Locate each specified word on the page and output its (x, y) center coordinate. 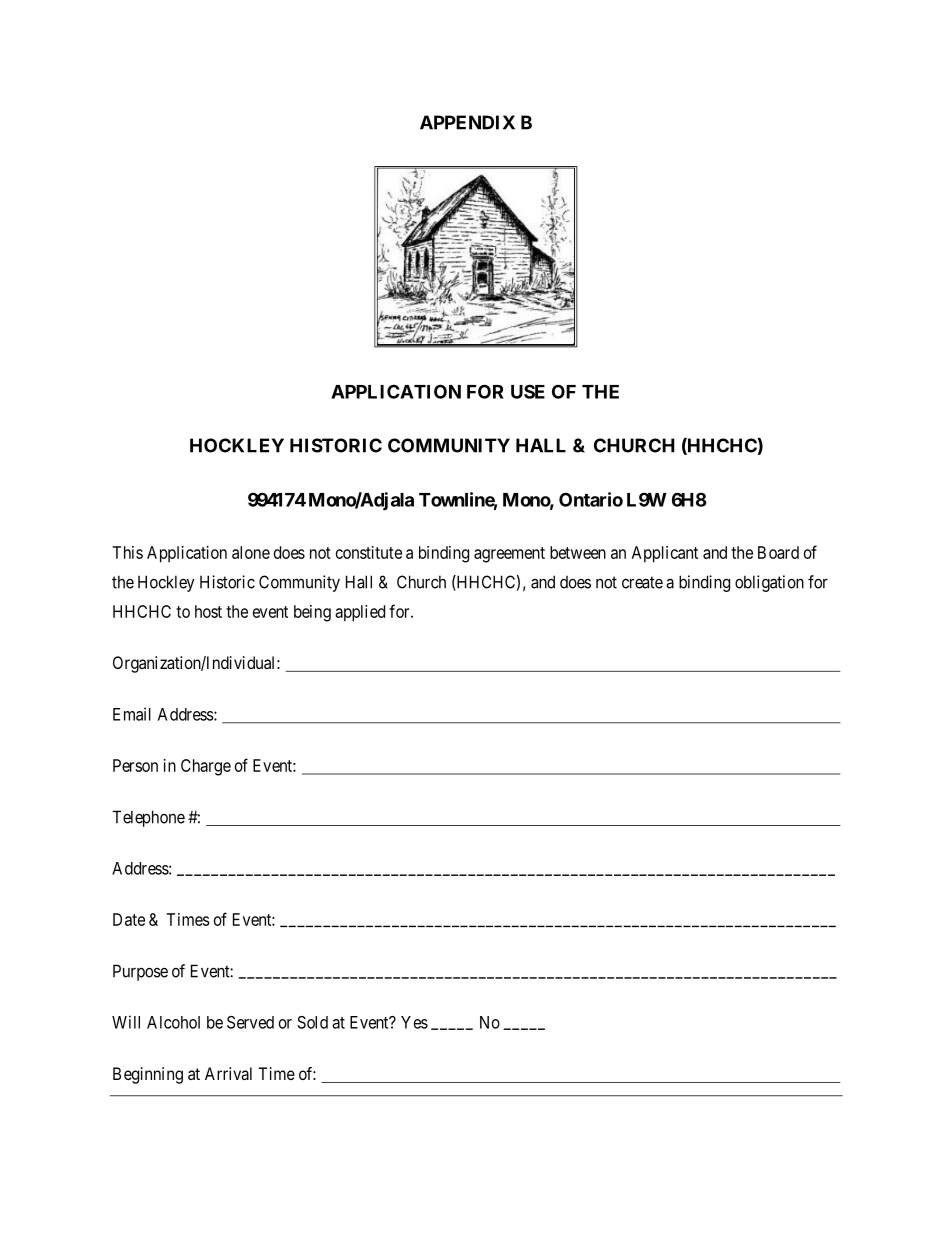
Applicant (665, 554)
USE (528, 391)
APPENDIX (467, 122)
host (208, 611)
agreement (509, 555)
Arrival (228, 1073)
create (642, 582)
